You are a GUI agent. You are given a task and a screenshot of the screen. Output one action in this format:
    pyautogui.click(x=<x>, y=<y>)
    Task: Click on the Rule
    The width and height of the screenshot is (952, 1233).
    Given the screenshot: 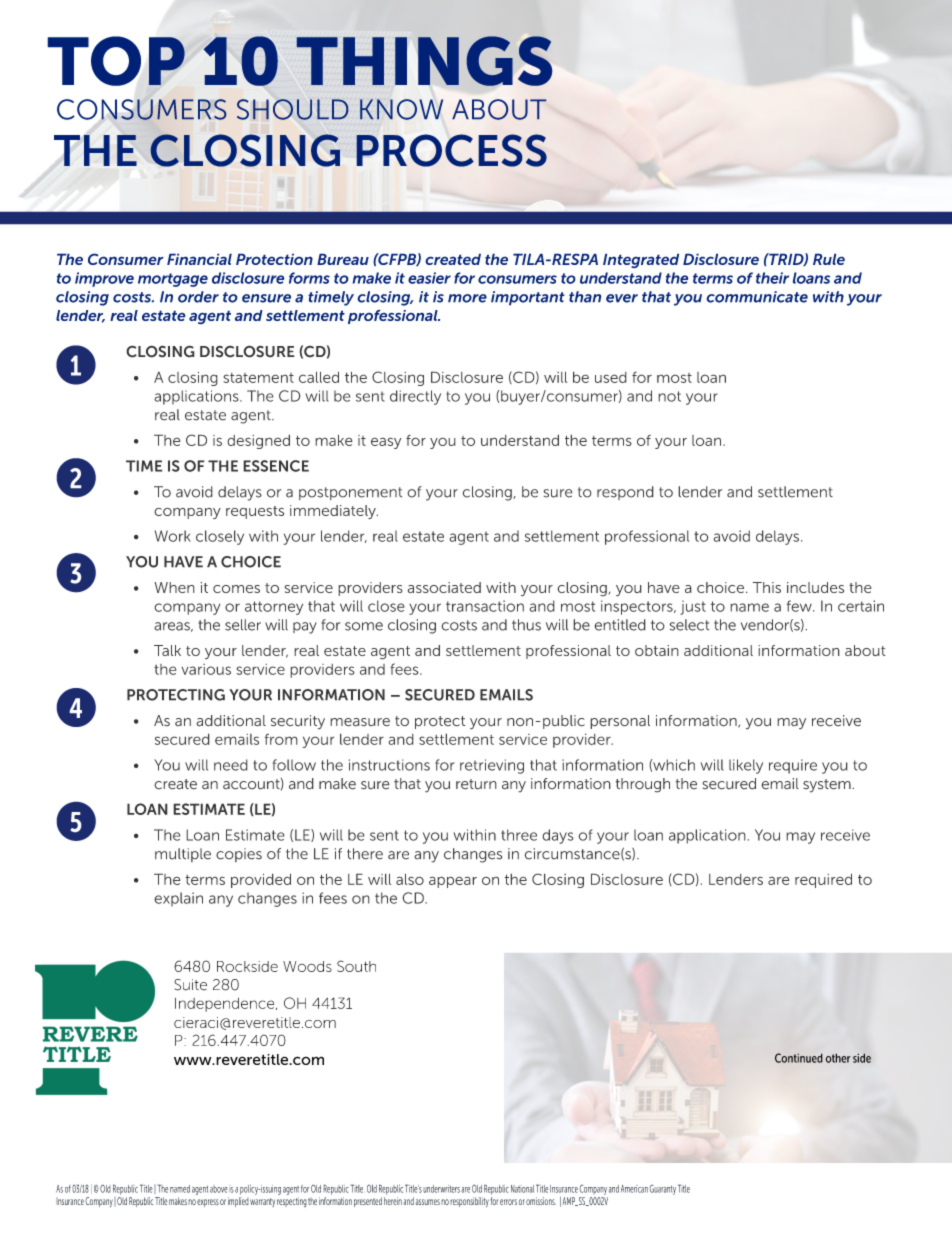 What is the action you would take?
    pyautogui.click(x=829, y=259)
